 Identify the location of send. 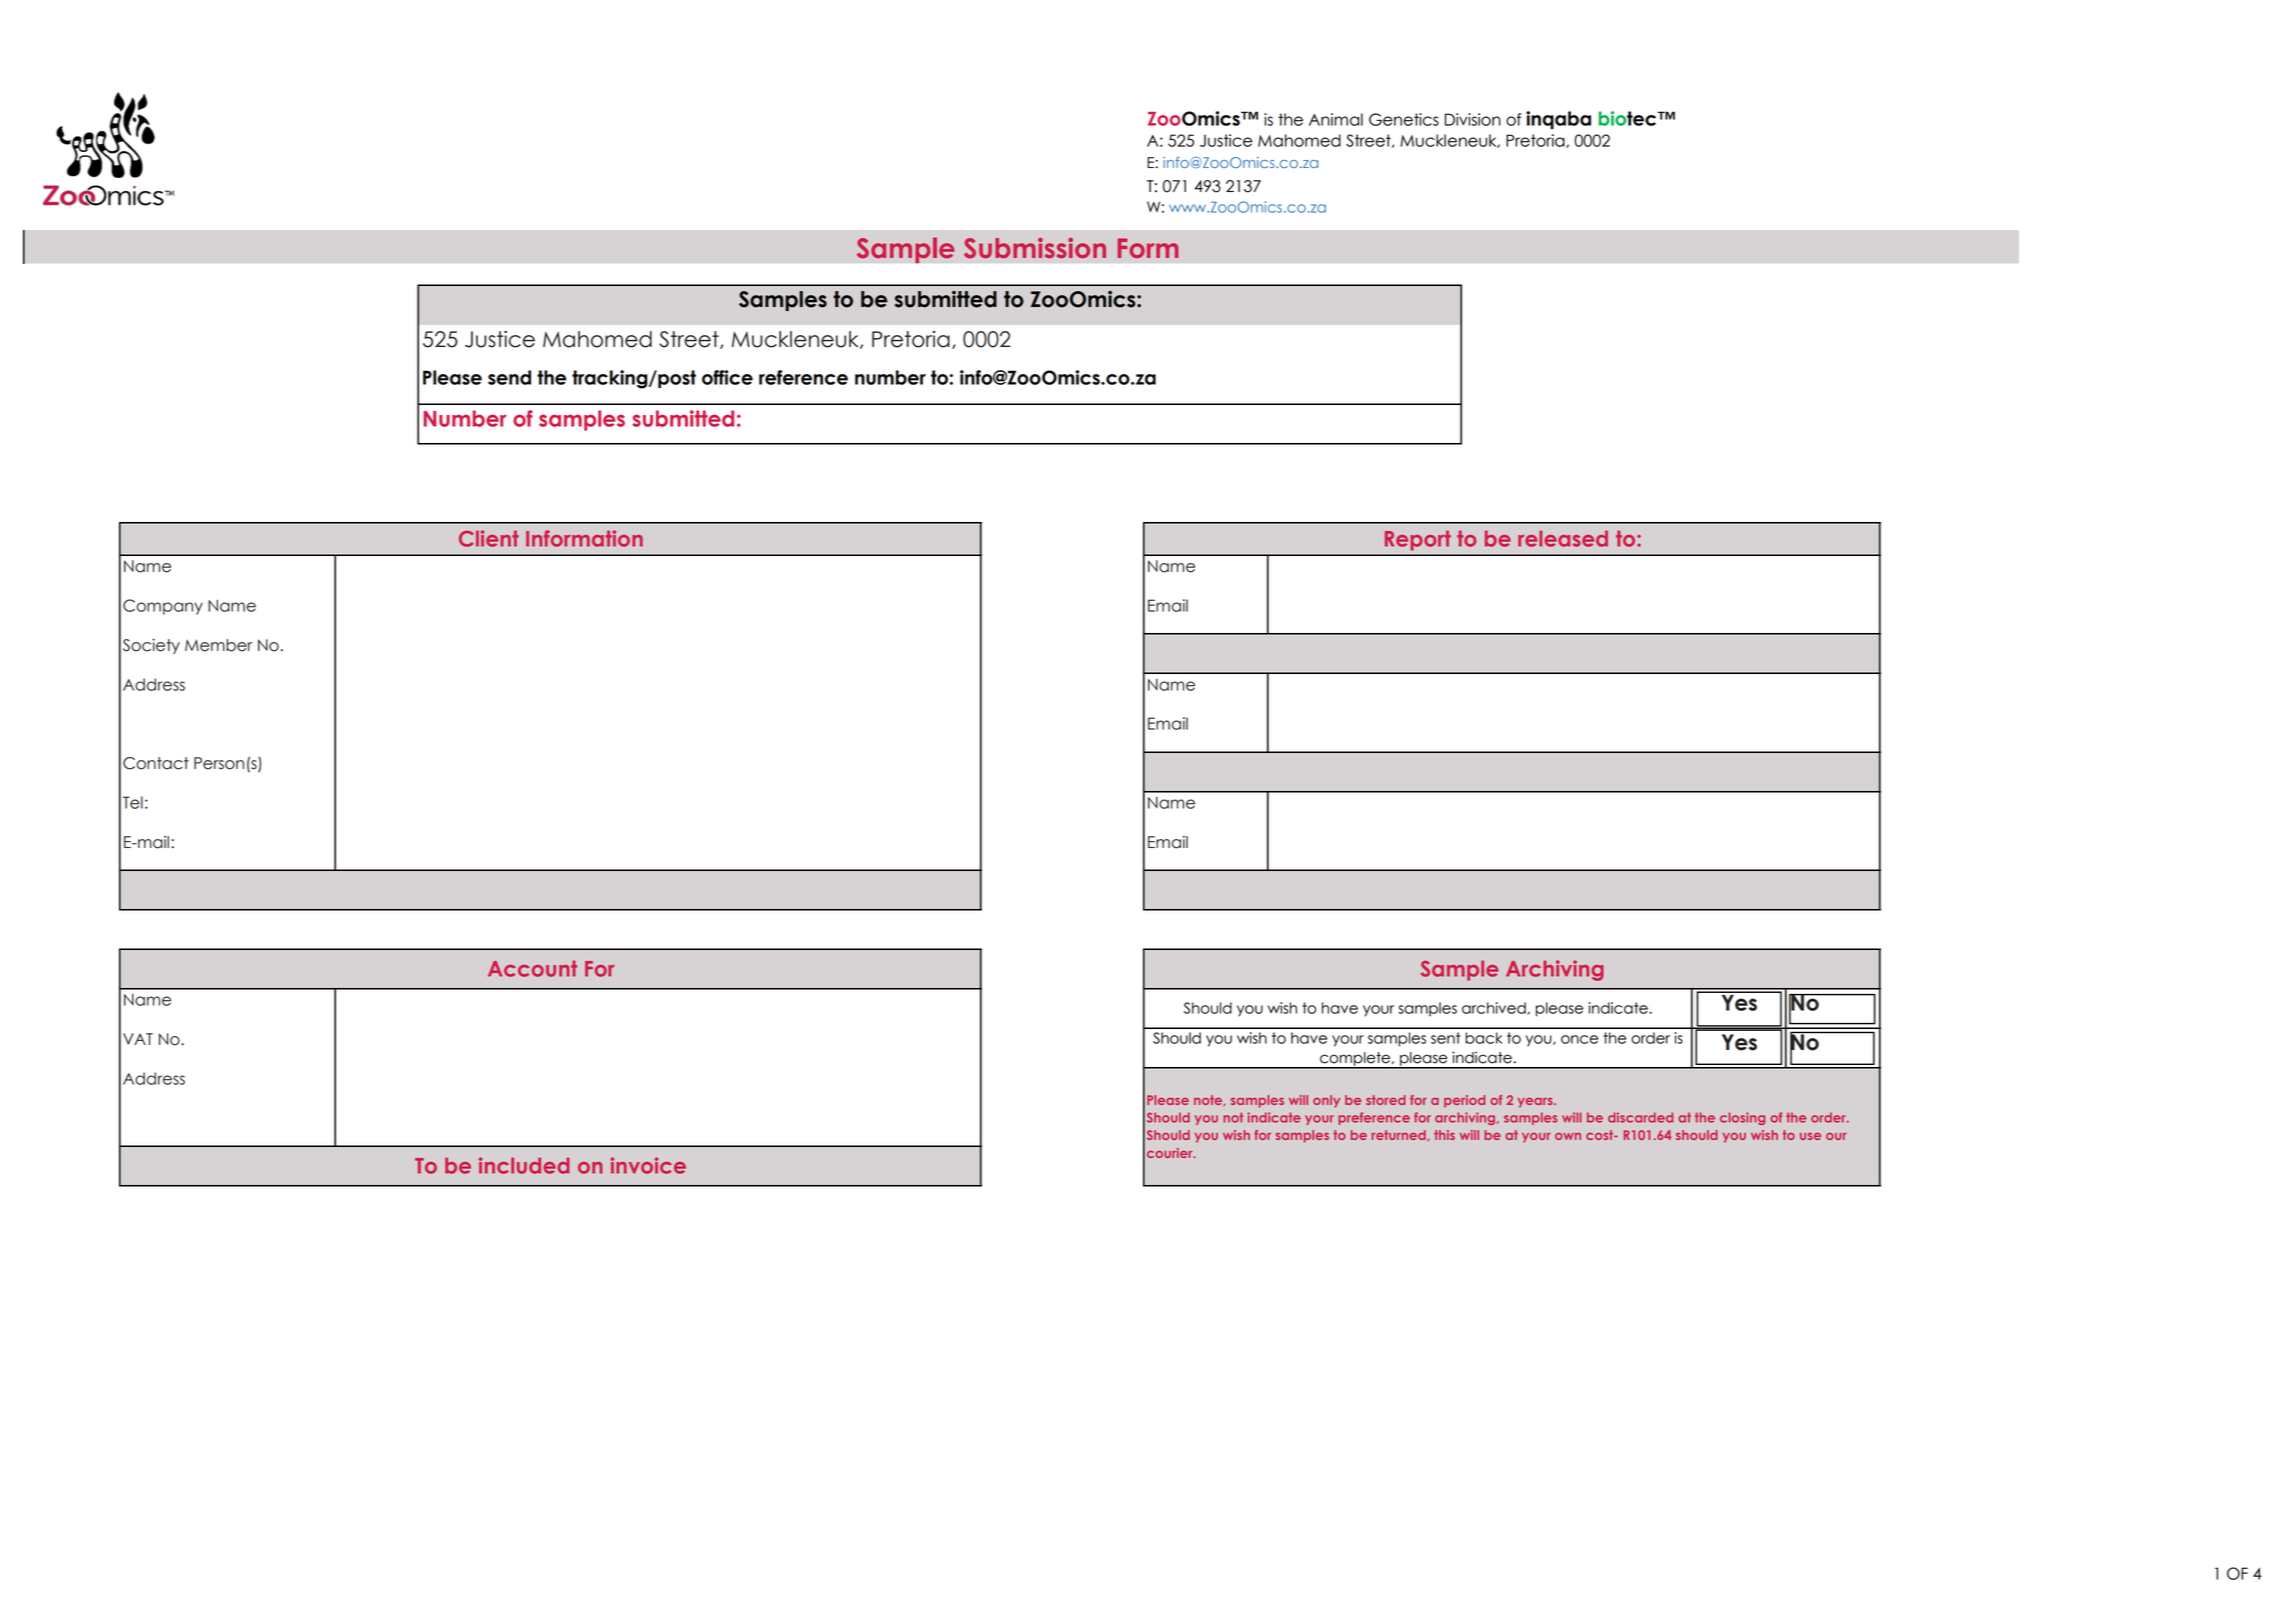
(509, 377).
